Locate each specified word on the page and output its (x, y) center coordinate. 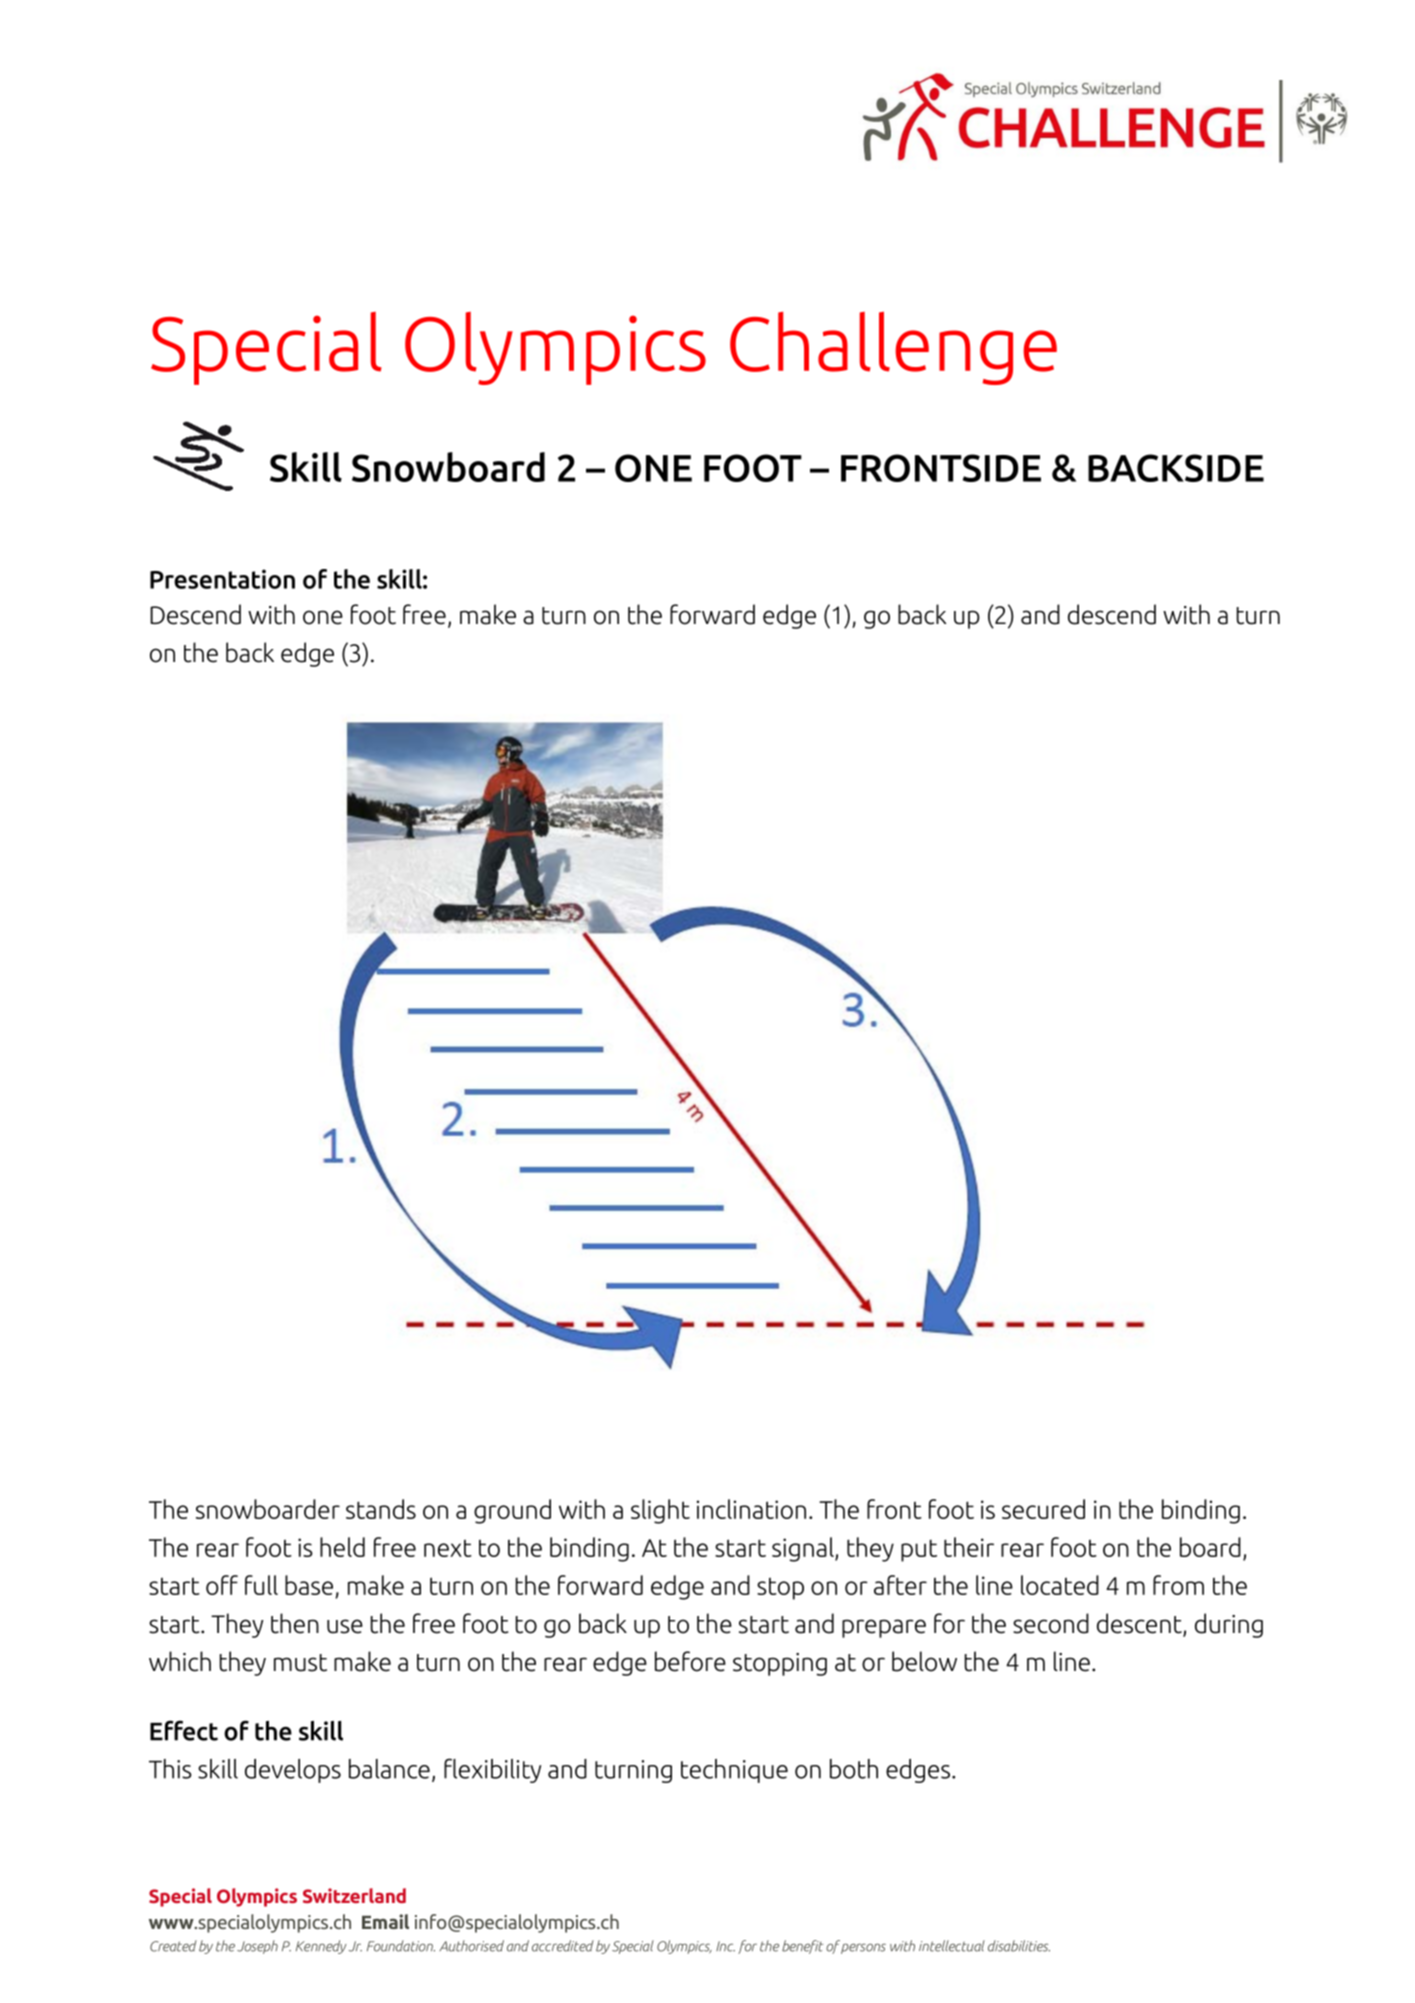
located (1060, 1585)
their (969, 1547)
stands (381, 1509)
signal (804, 1549)
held (342, 1547)
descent (1140, 1624)
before (690, 1661)
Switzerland (354, 1895)
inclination (751, 1509)
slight (660, 1511)
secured (1043, 1509)
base (310, 1586)
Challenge (893, 348)
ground (512, 1511)
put (919, 1551)
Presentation (222, 579)
